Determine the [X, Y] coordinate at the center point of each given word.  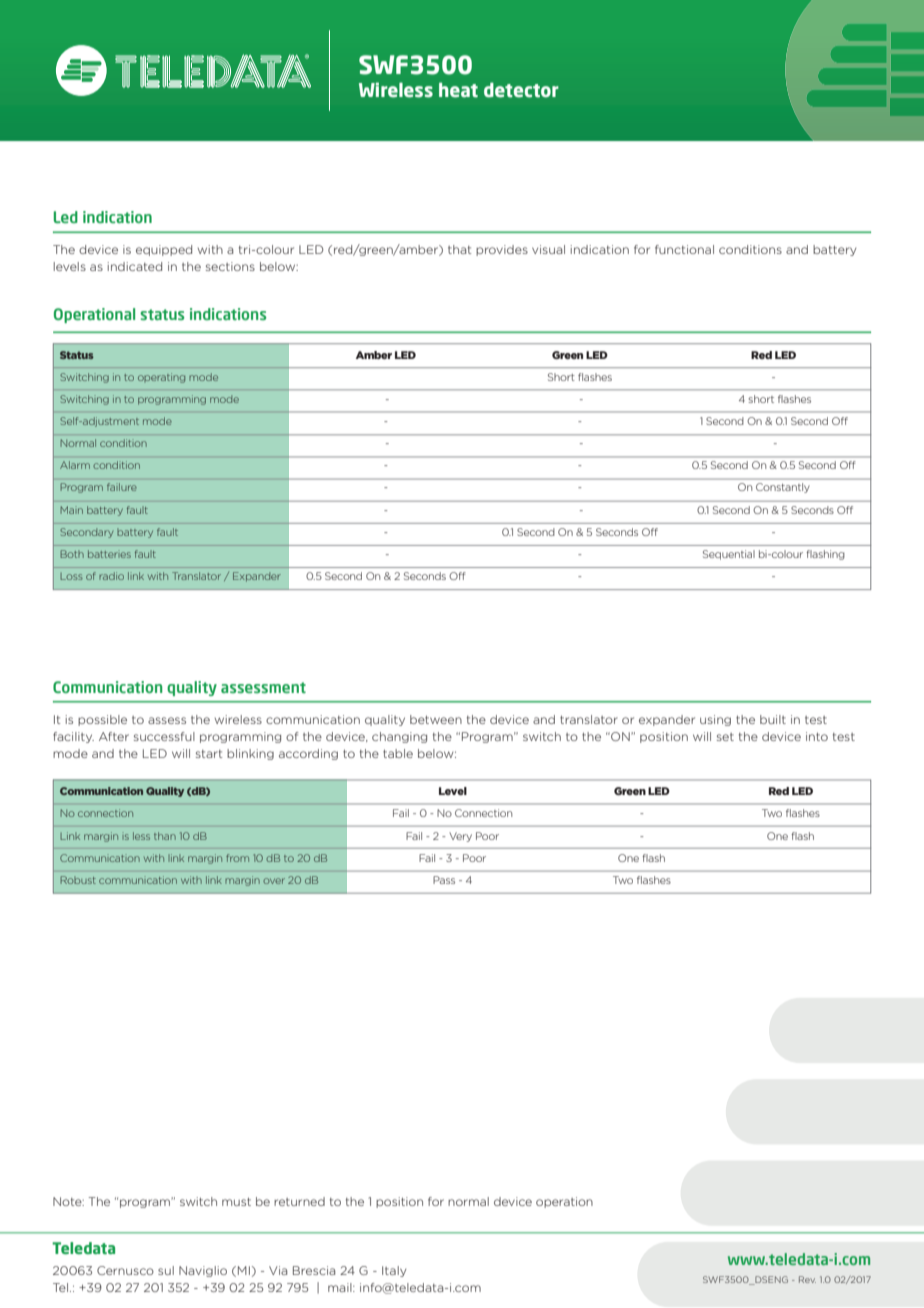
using [715, 720]
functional [684, 249]
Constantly [783, 488]
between [436, 719]
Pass [444, 880]
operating [161, 378]
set [725, 737]
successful [164, 736]
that [459, 249]
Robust [78, 880]
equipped [164, 250]
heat [458, 90]
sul [166, 1270]
